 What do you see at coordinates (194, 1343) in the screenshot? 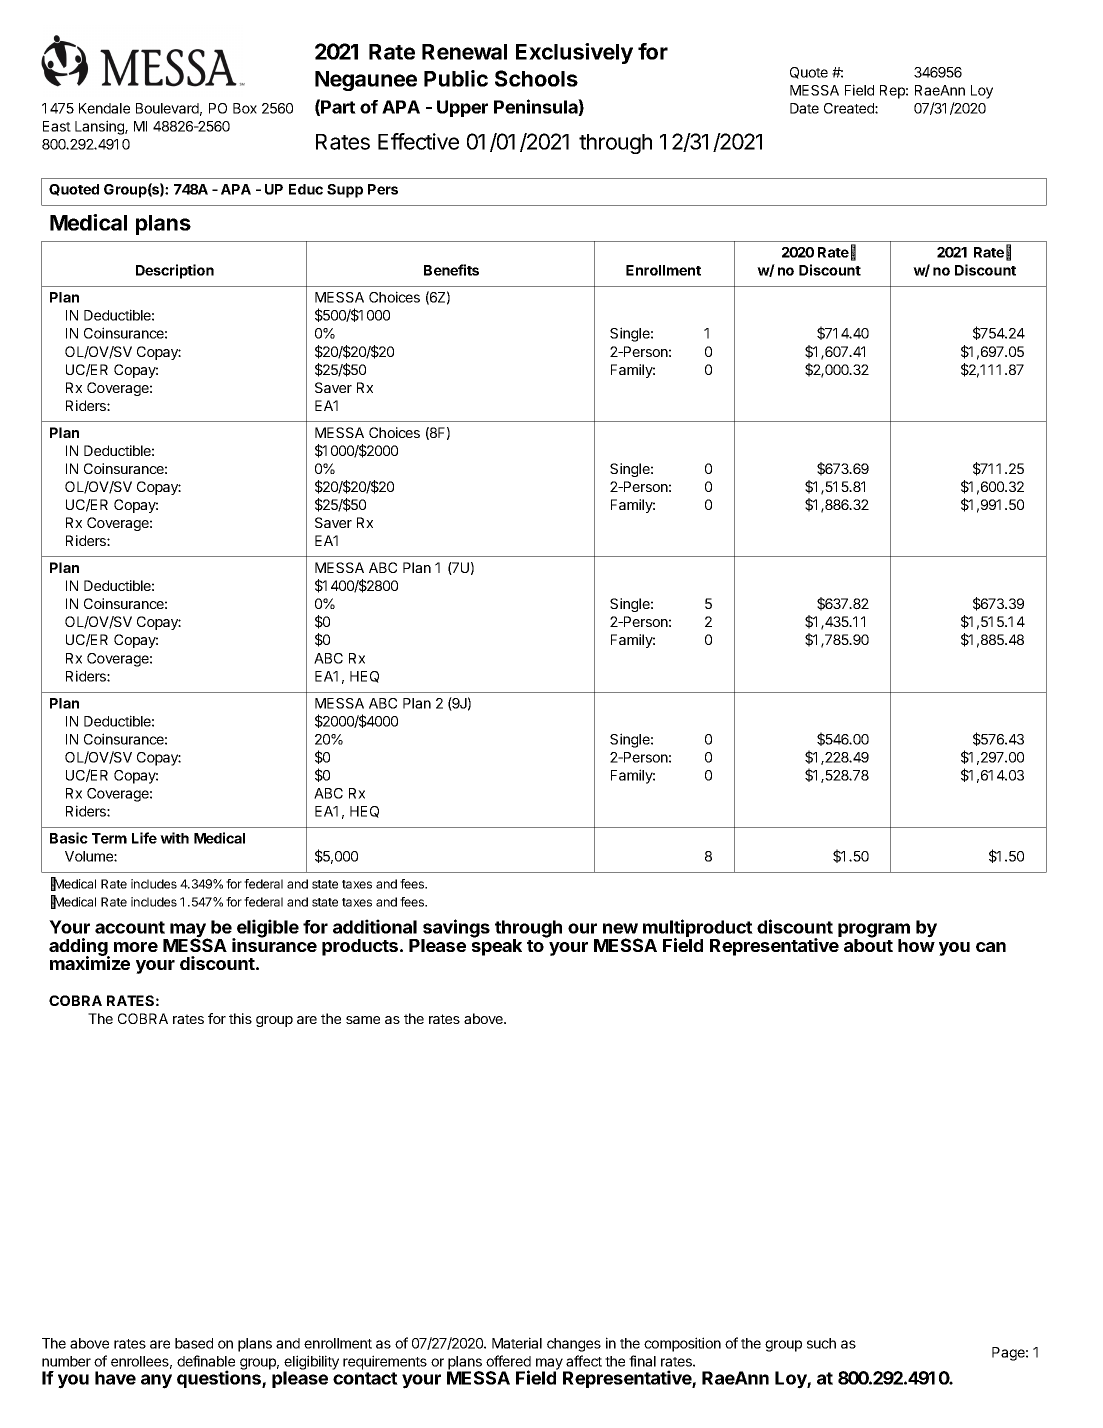
I see `based` at bounding box center [194, 1343].
